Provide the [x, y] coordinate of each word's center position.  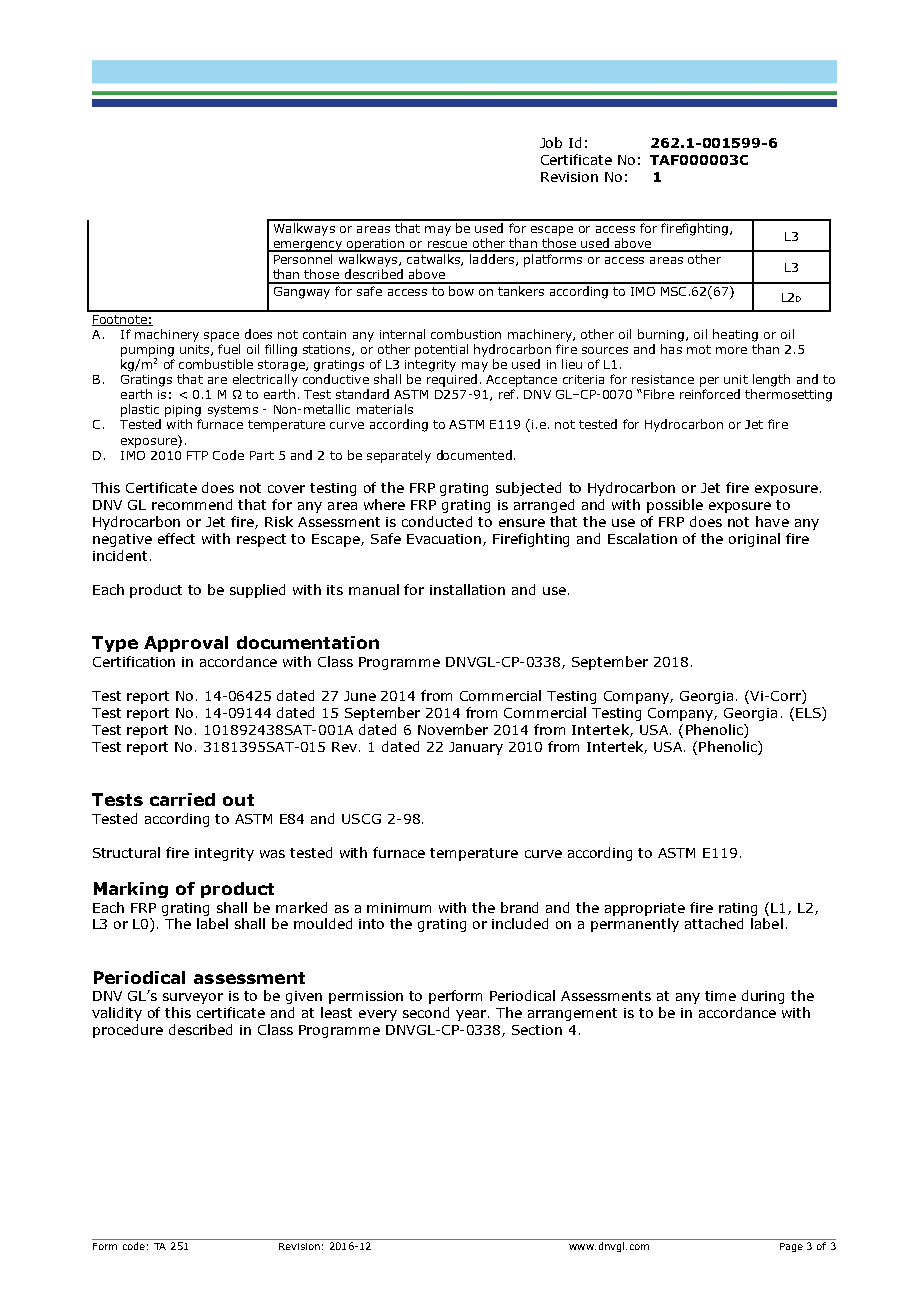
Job [551, 142]
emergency [307, 246]
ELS [809, 714]
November [453, 729]
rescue [448, 246]
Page [791, 1247]
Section [537, 1030]
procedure [128, 1031]
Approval [186, 644]
